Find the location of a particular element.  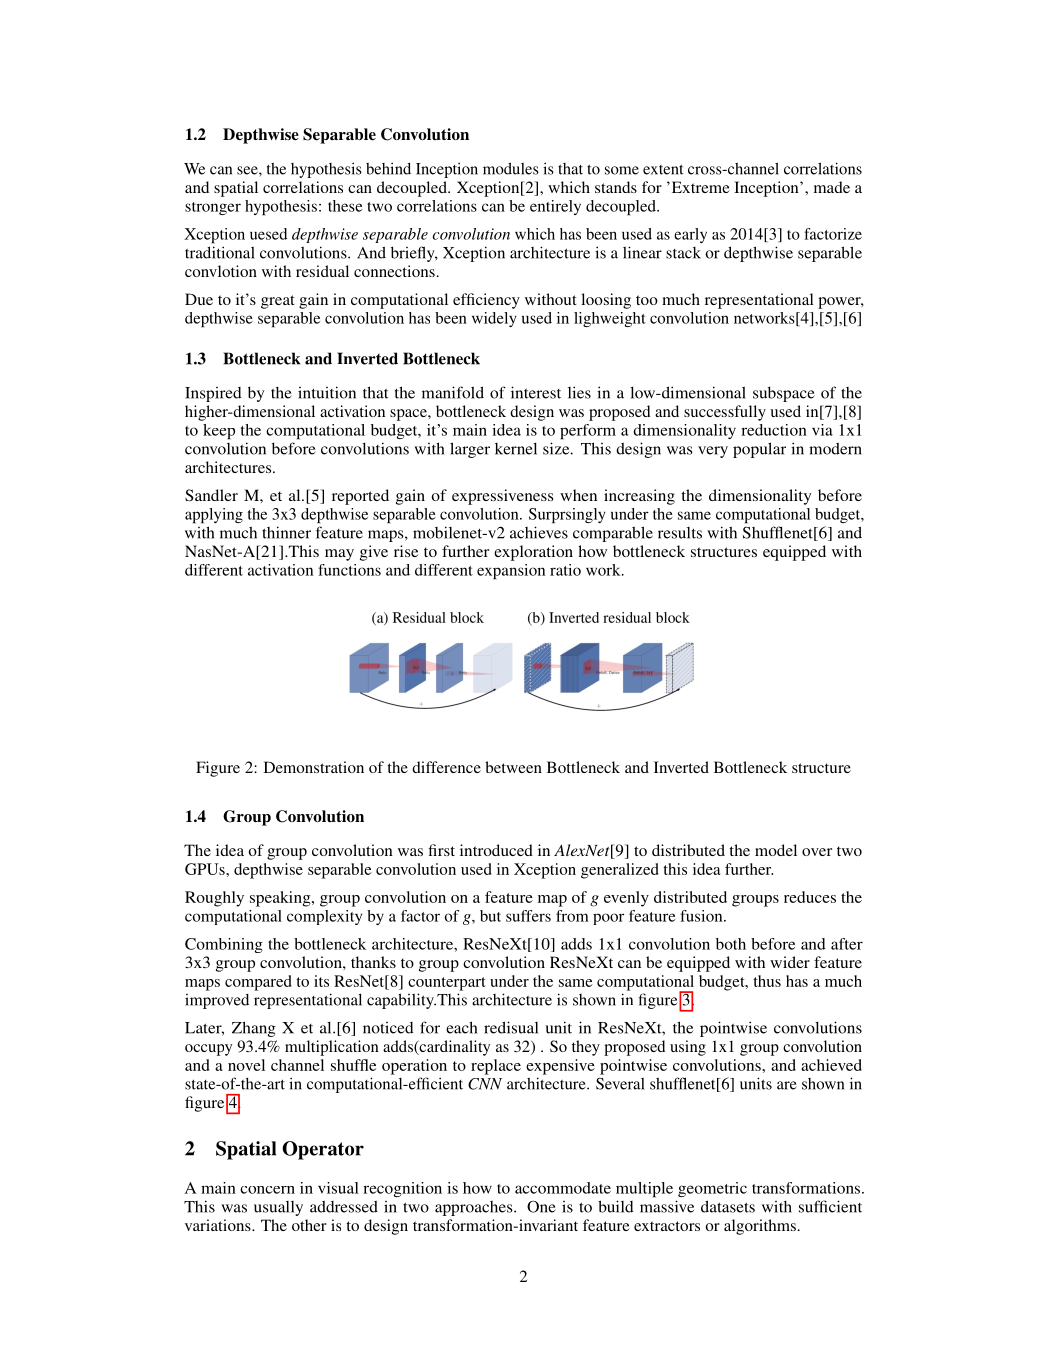

model is located at coordinates (776, 850).
